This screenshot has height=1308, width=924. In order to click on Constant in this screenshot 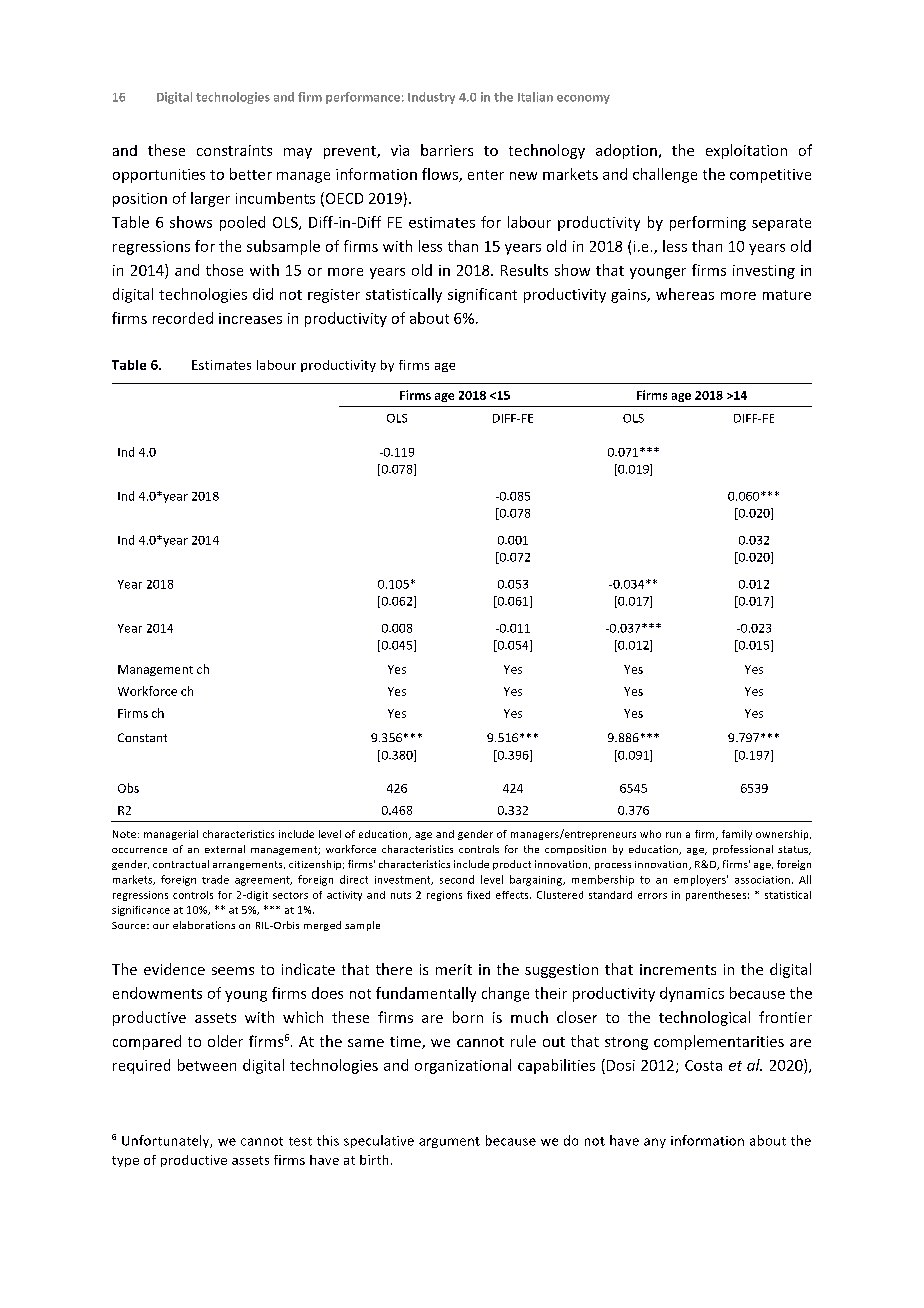, I will do `click(142, 737)`.
